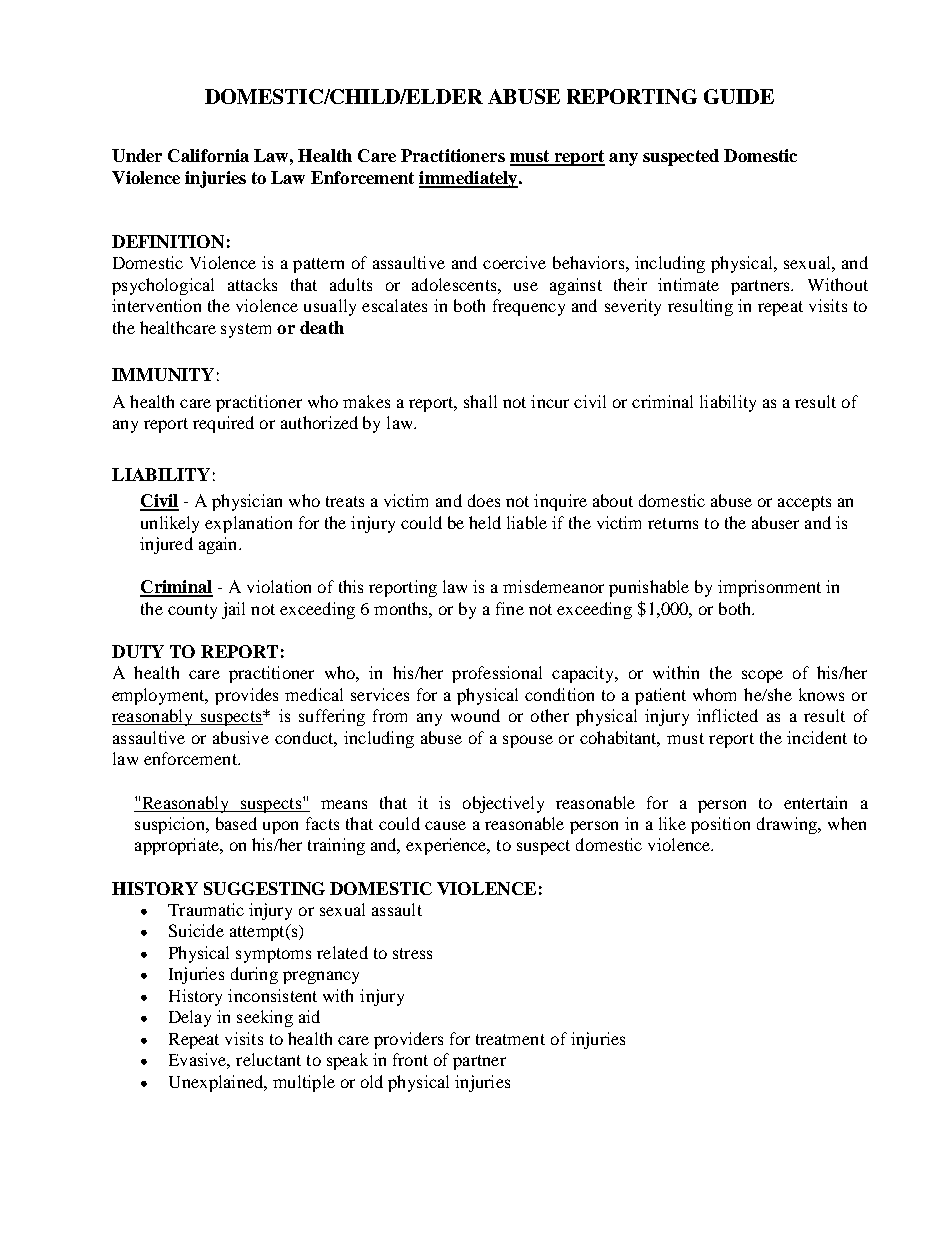  What do you see at coordinates (208, 155) in the screenshot?
I see `California` at bounding box center [208, 155].
